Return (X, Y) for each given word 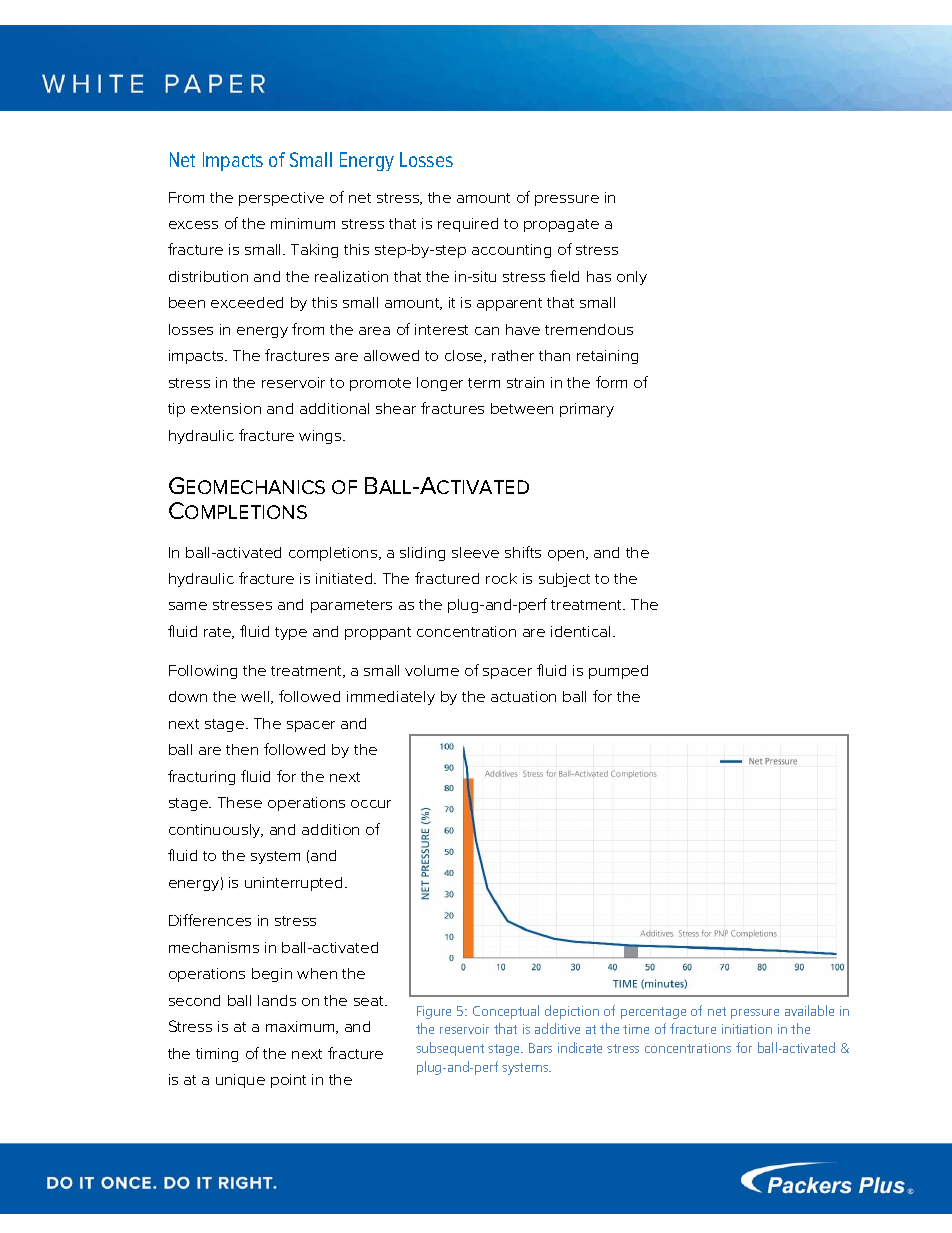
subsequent (450, 1049)
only (632, 278)
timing (217, 1055)
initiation (747, 1029)
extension (226, 408)
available (809, 1010)
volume (432, 670)
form (611, 382)
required (468, 225)
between (522, 408)
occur (371, 804)
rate (219, 633)
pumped (618, 672)
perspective (281, 199)
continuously (216, 831)
